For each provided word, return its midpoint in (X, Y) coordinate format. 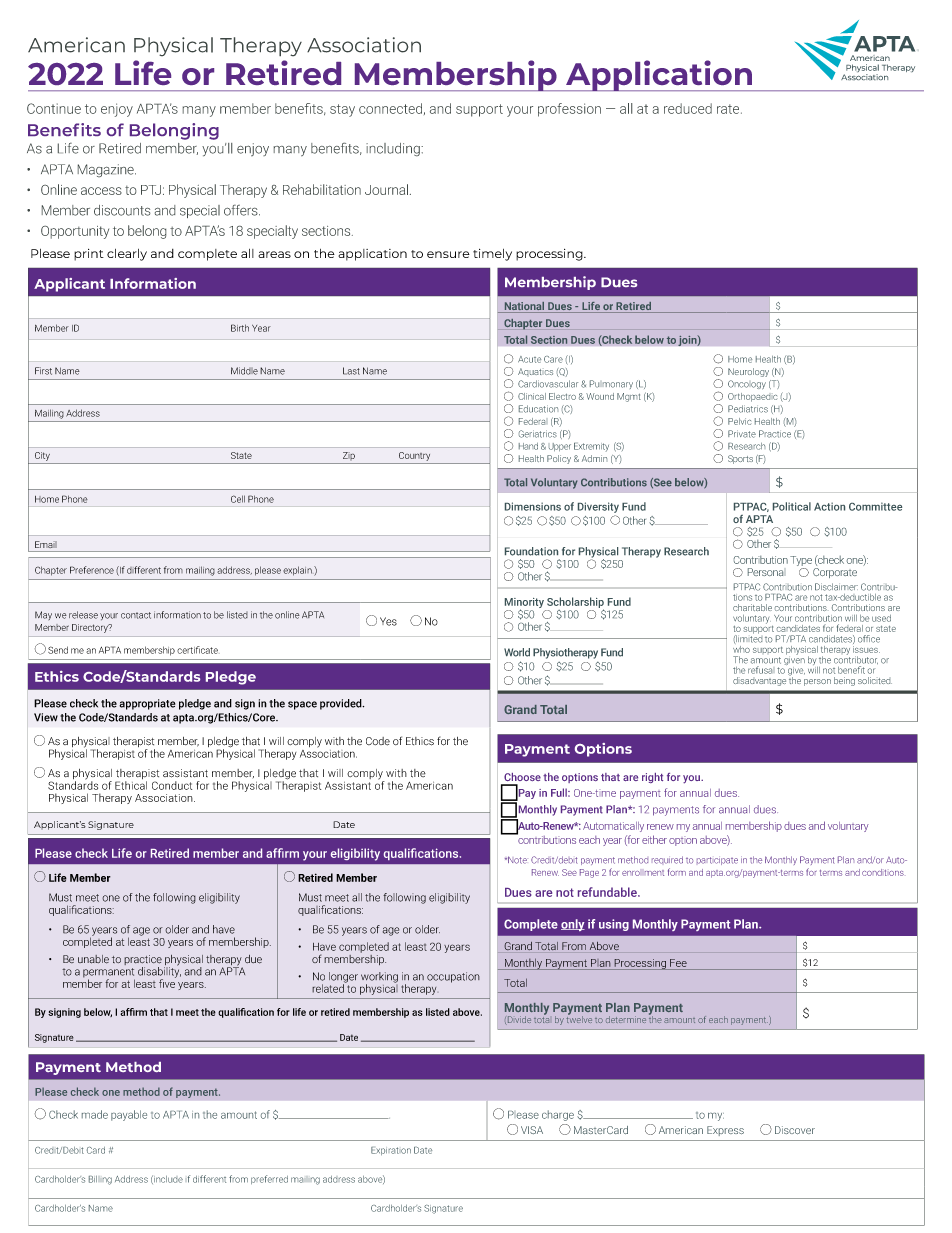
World (517, 652)
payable (129, 1115)
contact (136, 615)
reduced (688, 108)
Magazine (107, 170)
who (741, 649)
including (394, 149)
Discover (795, 1130)
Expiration (391, 1151)
